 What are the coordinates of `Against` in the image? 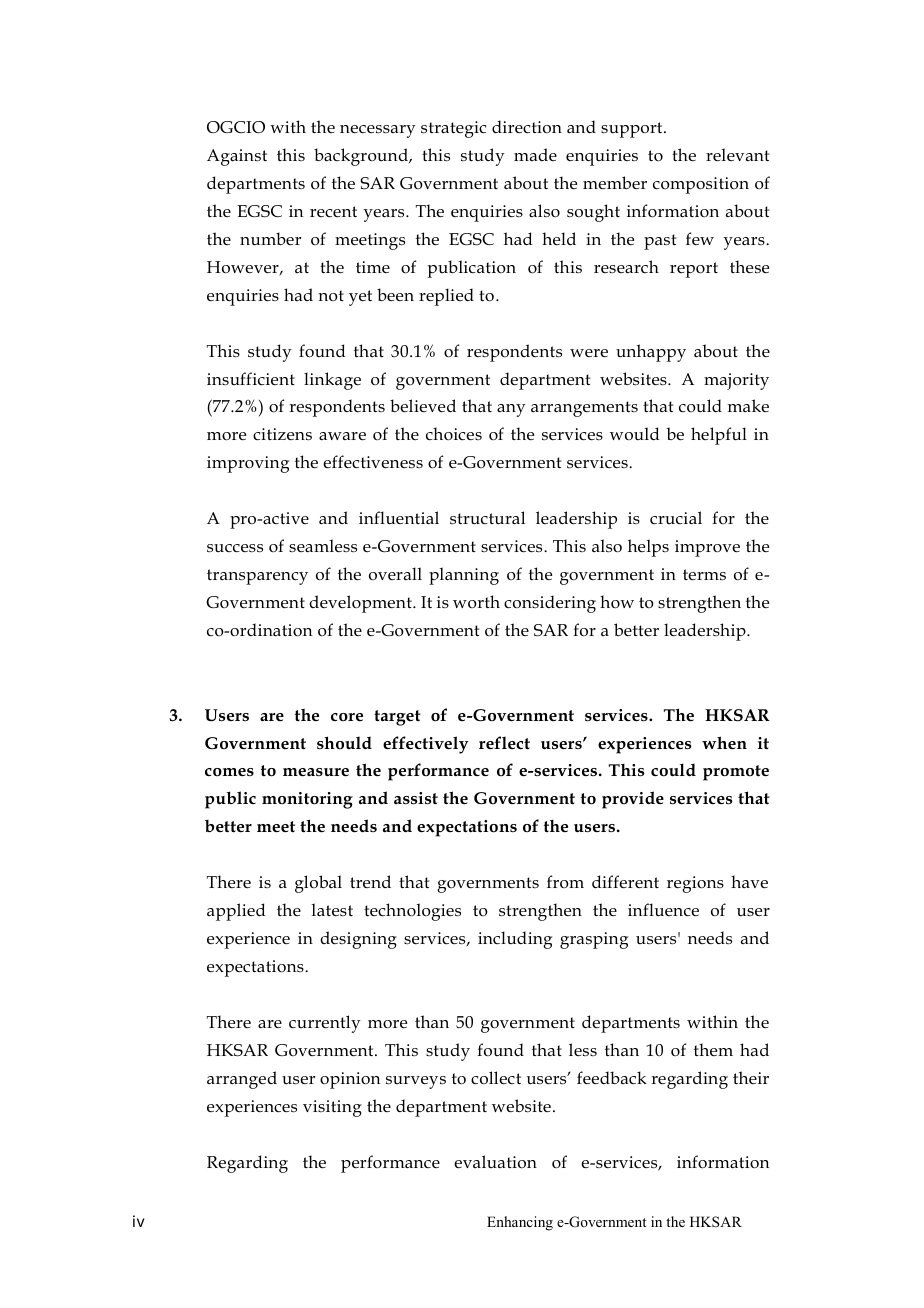 It's located at (237, 157).
